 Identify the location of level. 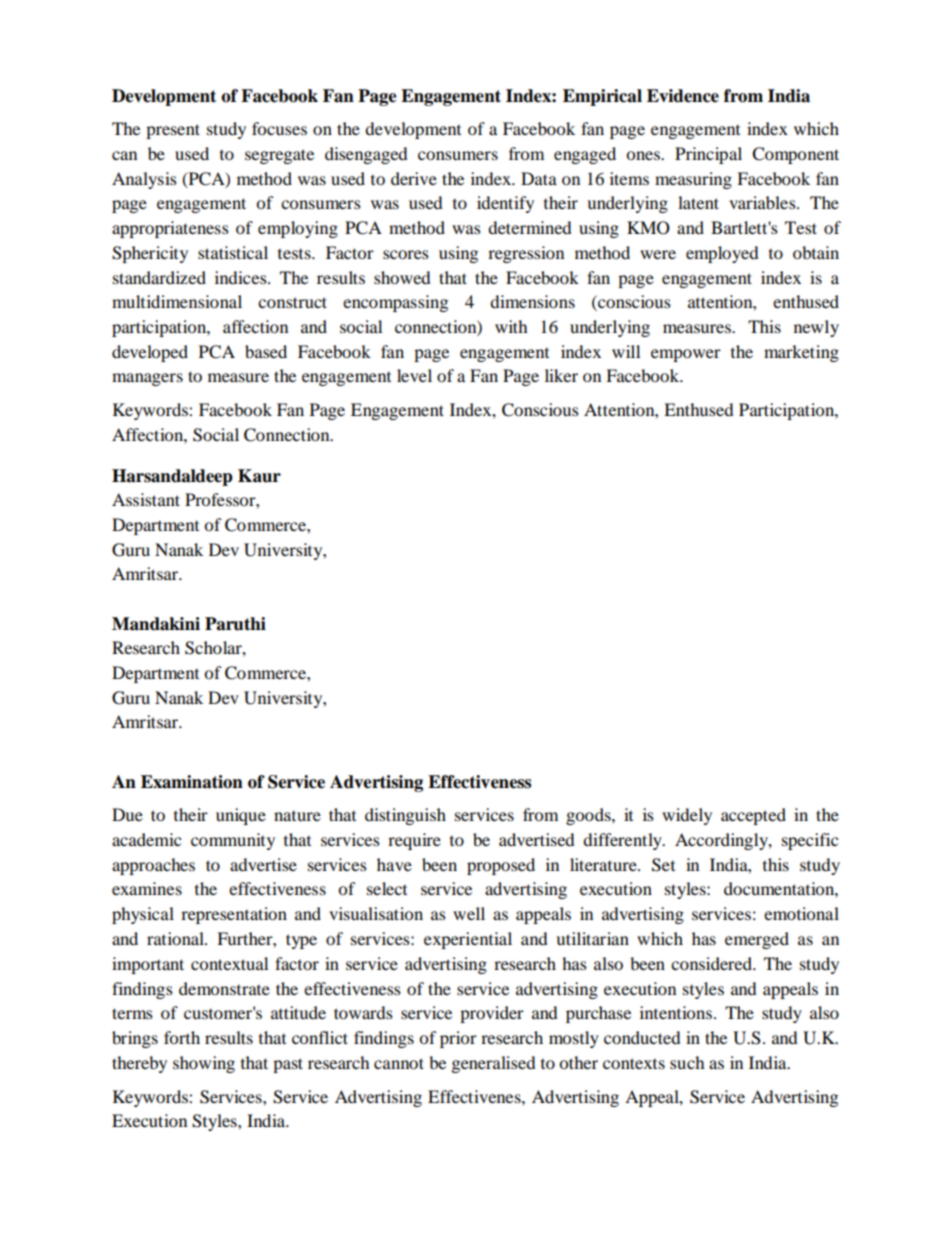
(414, 375).
